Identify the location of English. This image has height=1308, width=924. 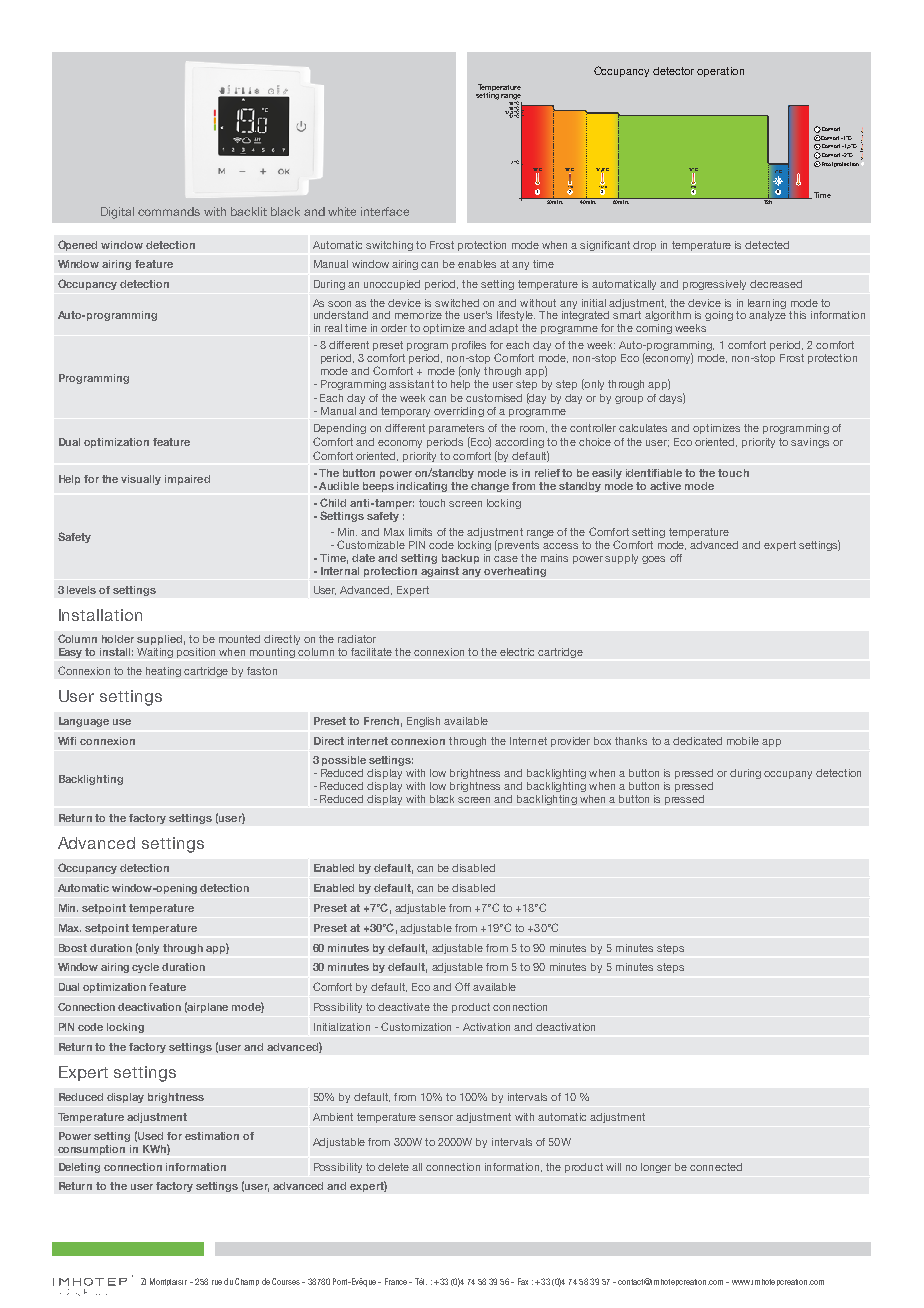
(423, 722).
